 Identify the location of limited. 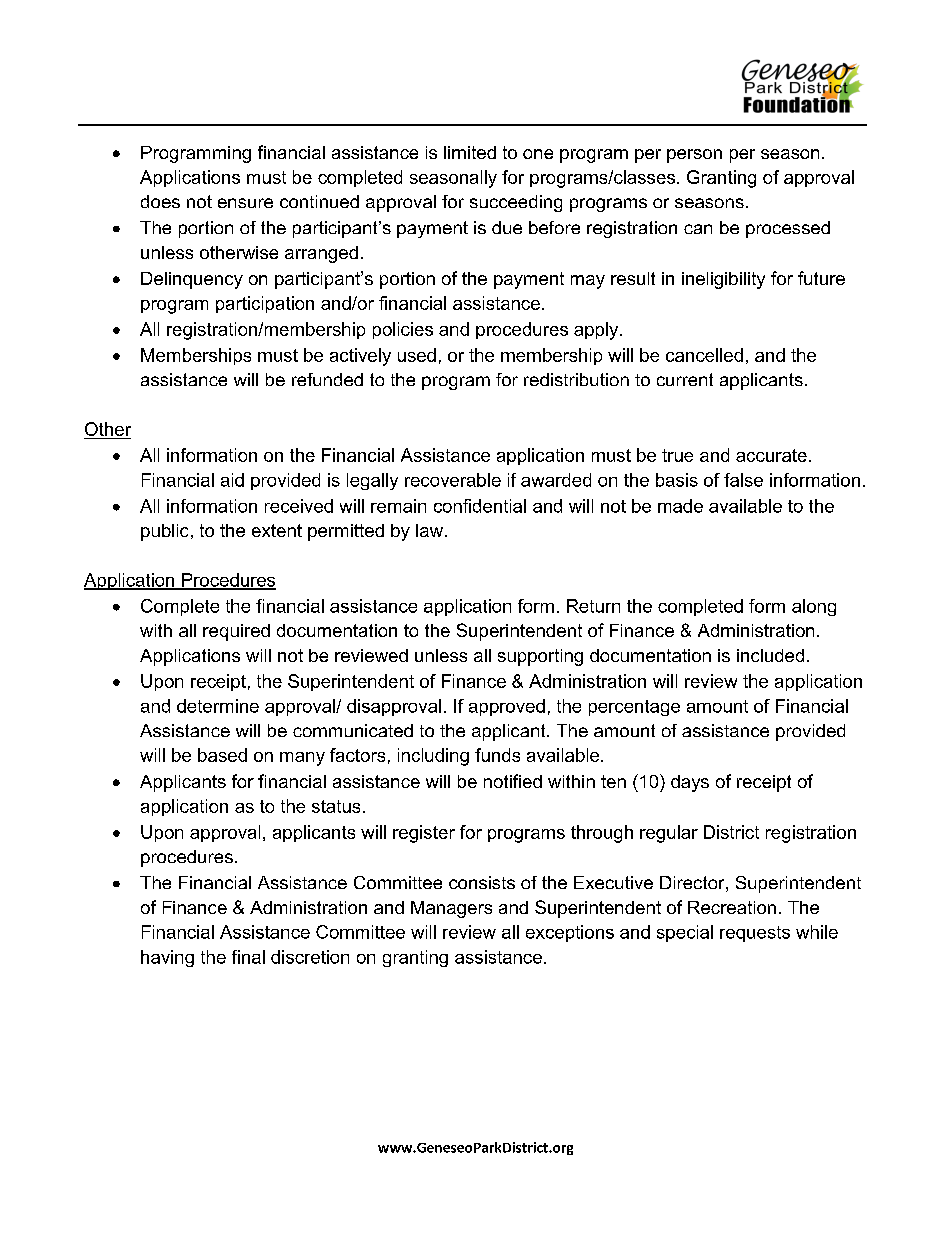
(470, 152).
